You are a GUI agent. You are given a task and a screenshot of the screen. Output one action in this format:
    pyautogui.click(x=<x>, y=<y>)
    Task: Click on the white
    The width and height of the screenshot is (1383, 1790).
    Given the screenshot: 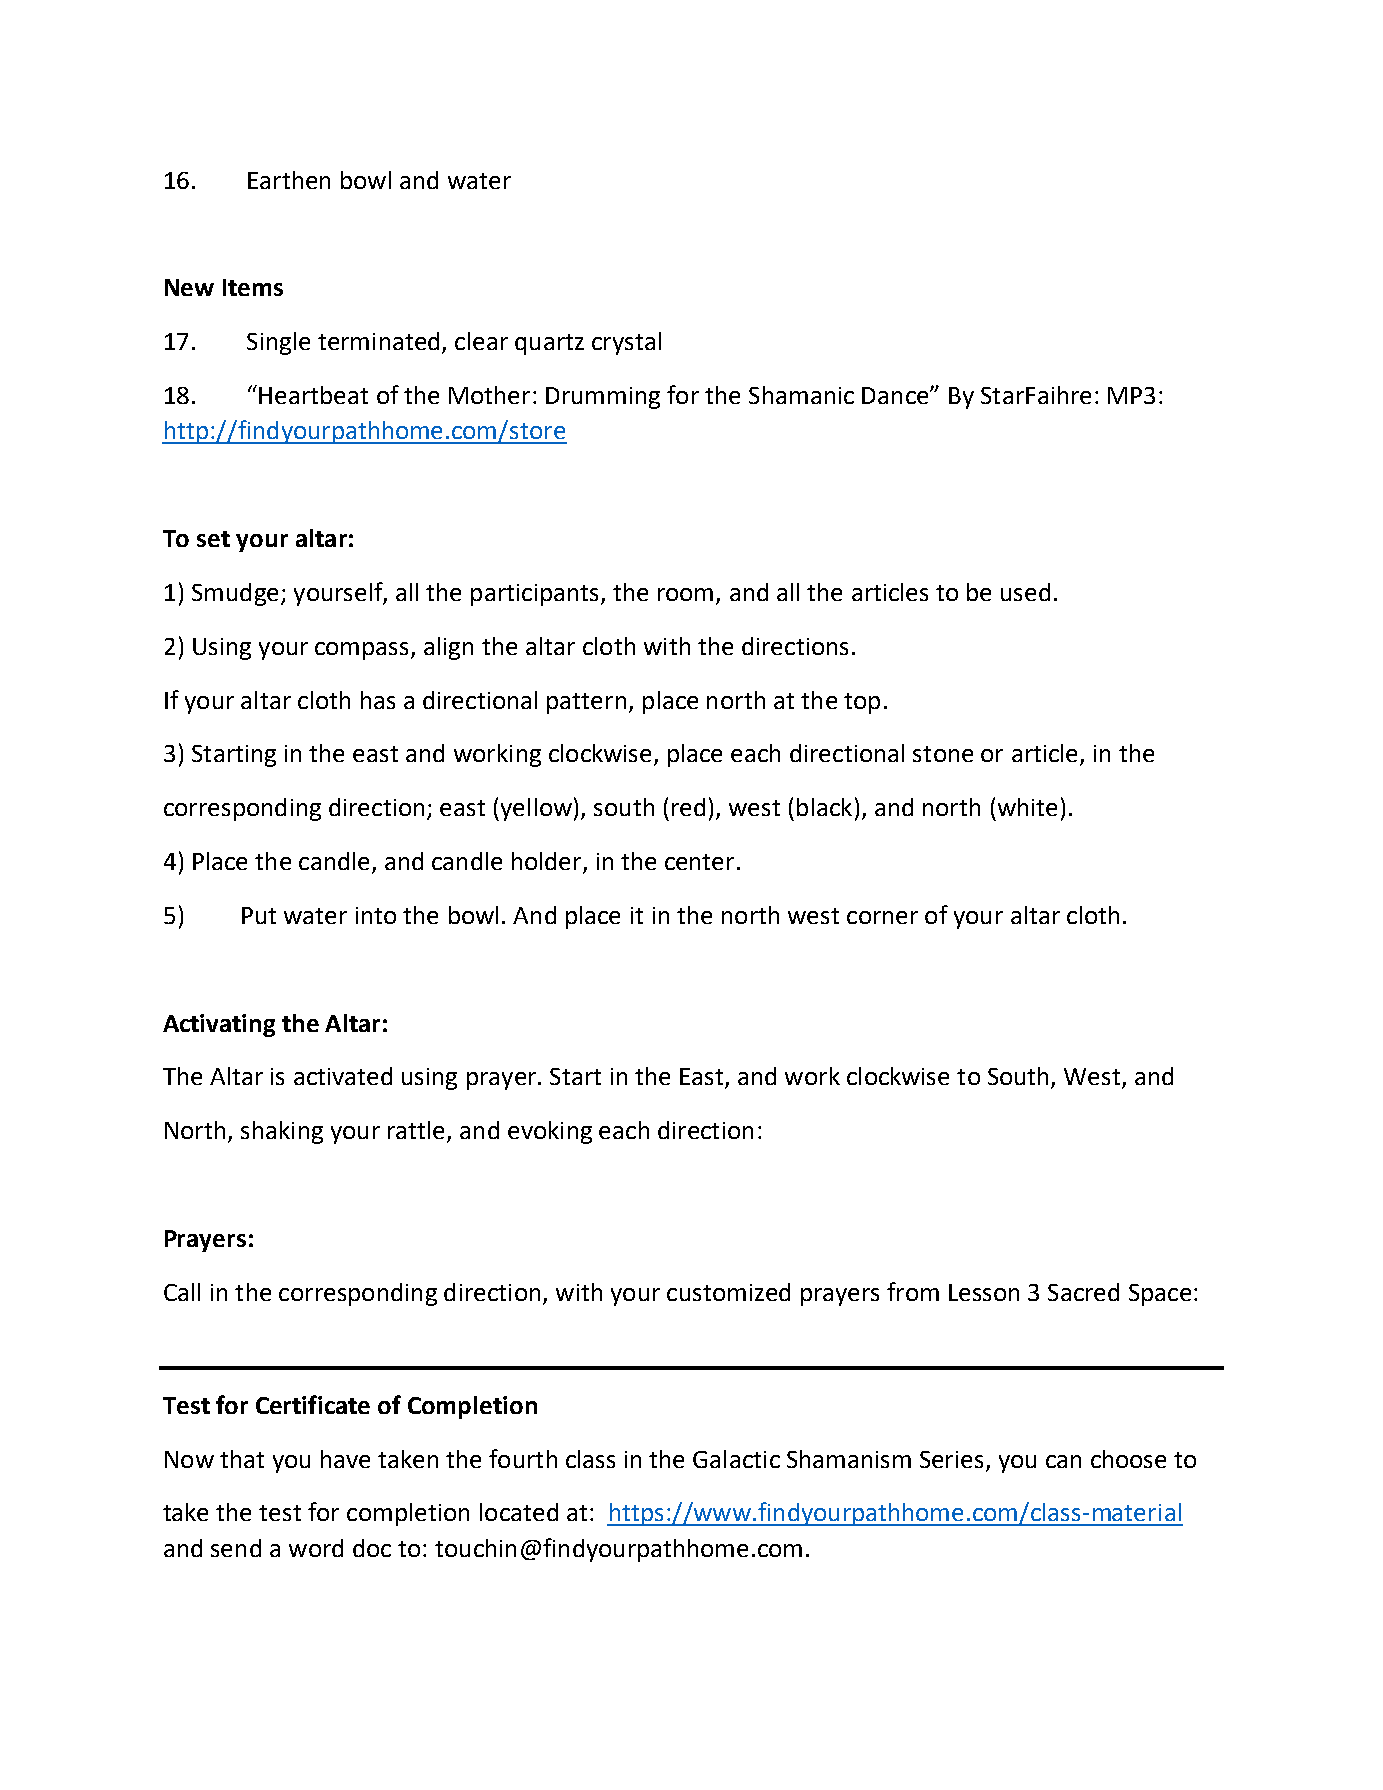 What is the action you would take?
    pyautogui.click(x=1027, y=807)
